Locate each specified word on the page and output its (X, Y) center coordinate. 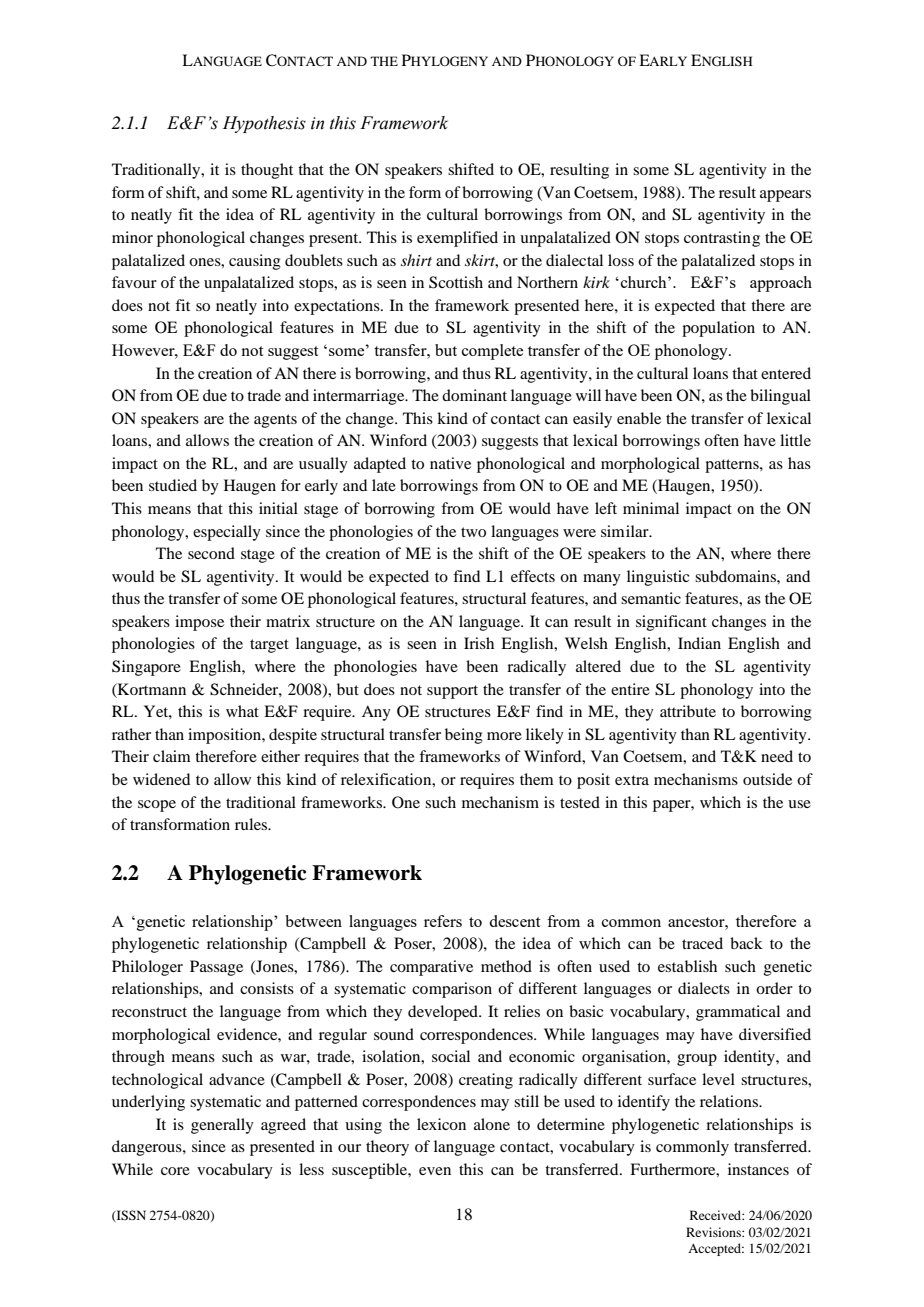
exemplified (457, 239)
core (175, 1171)
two (473, 532)
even (435, 1171)
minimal (651, 508)
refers (443, 921)
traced (702, 943)
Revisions (714, 1232)
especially (227, 533)
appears (785, 196)
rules (252, 824)
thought (267, 171)
